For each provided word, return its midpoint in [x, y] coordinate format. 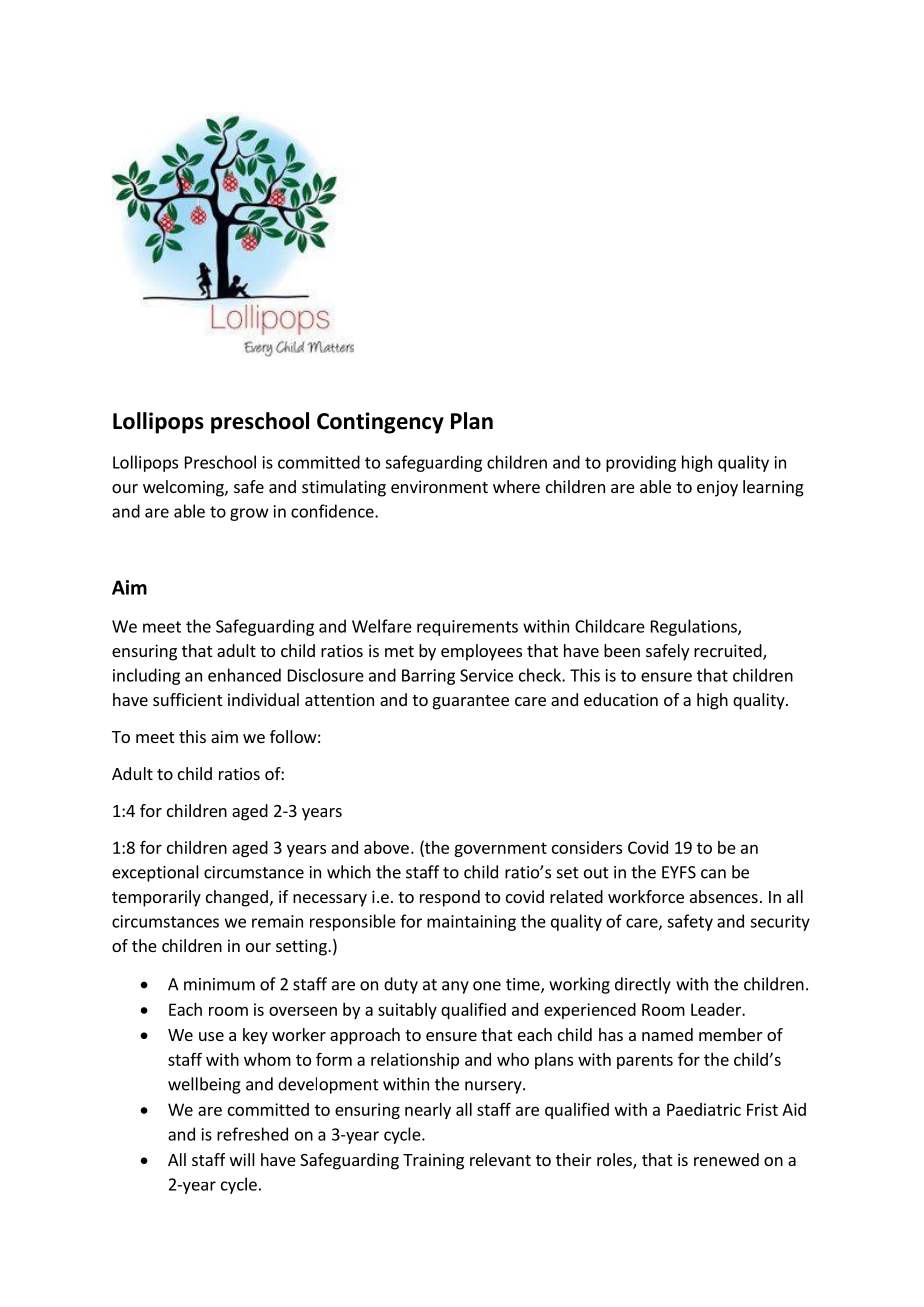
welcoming [184, 488]
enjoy [717, 488]
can [713, 874]
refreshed [252, 1134]
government [500, 849]
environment [439, 486]
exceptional [155, 873]
